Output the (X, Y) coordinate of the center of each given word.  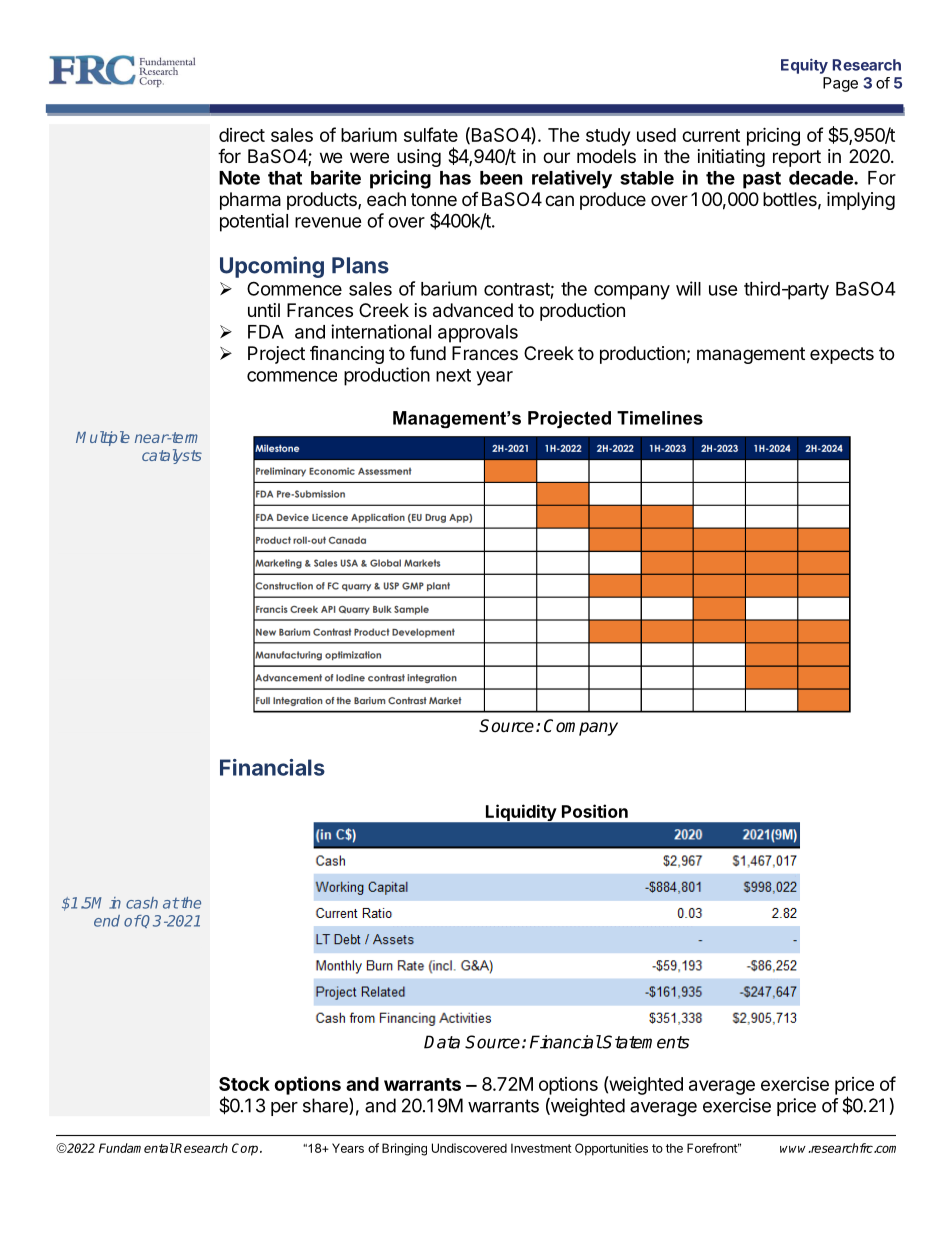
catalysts (172, 456)
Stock (244, 1084)
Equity (804, 66)
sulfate (431, 134)
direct (242, 135)
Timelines (660, 418)
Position (595, 811)
